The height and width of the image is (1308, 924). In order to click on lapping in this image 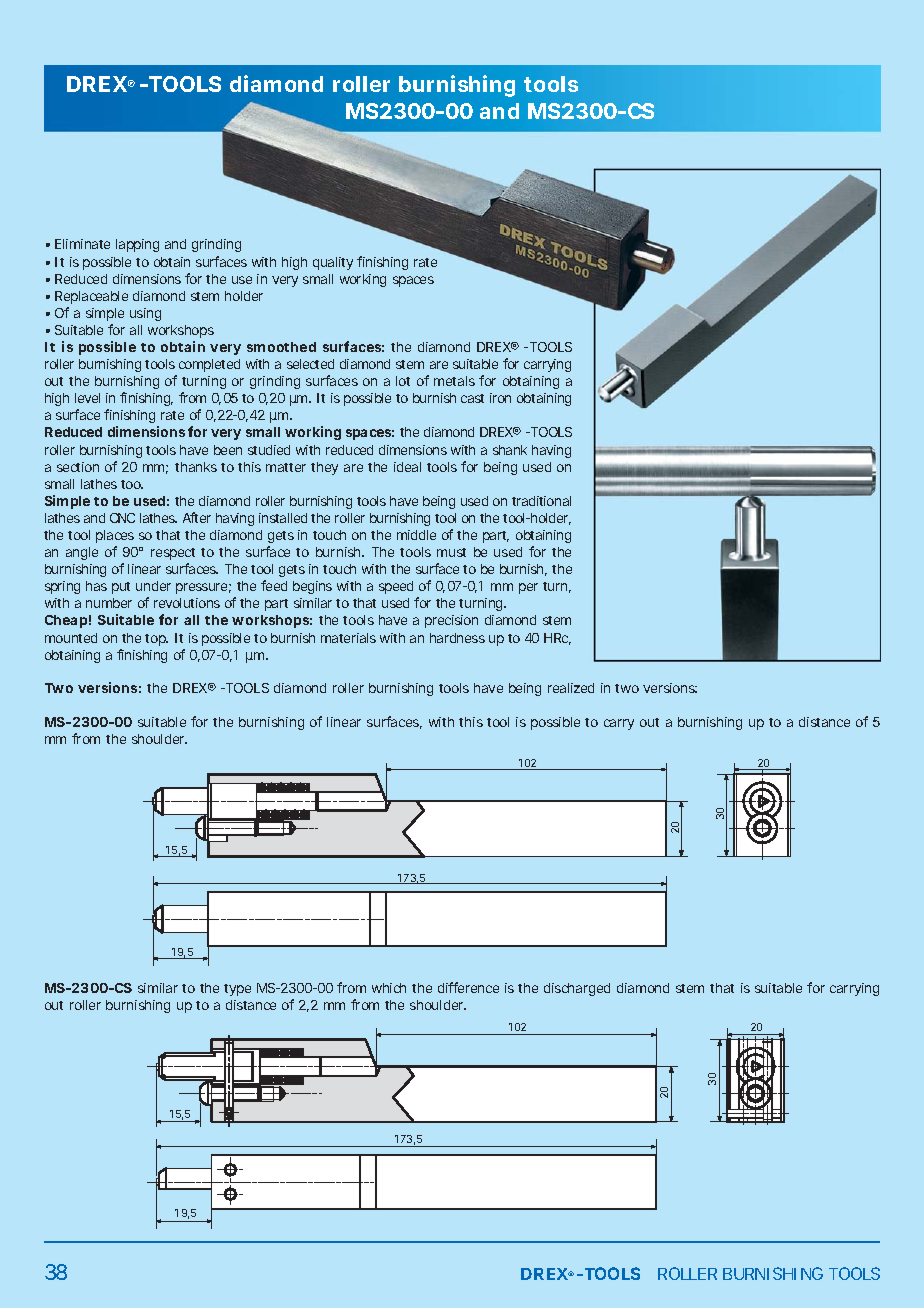, I will do `click(137, 245)`.
